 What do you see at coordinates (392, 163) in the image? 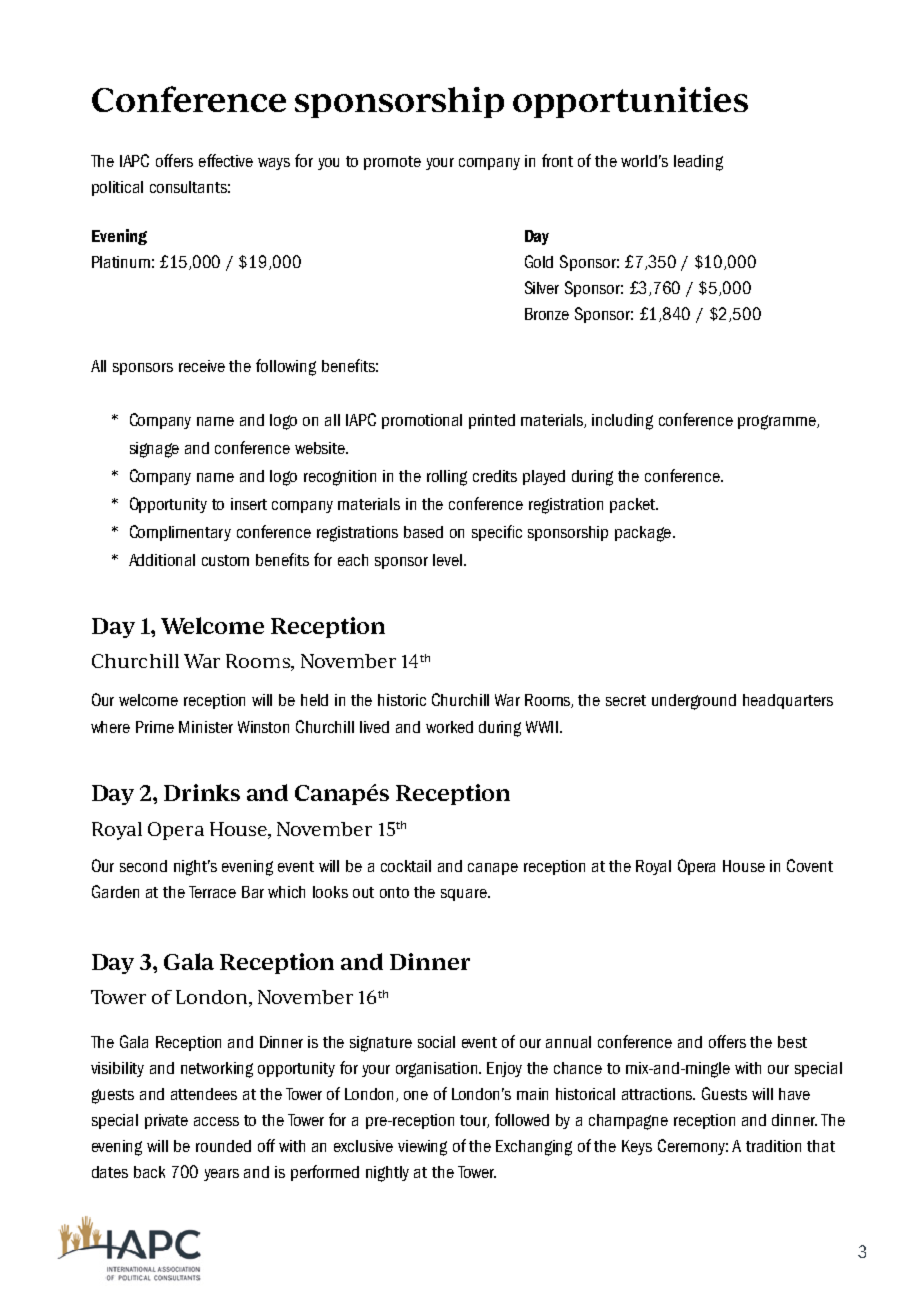
I see `promote` at bounding box center [392, 163].
